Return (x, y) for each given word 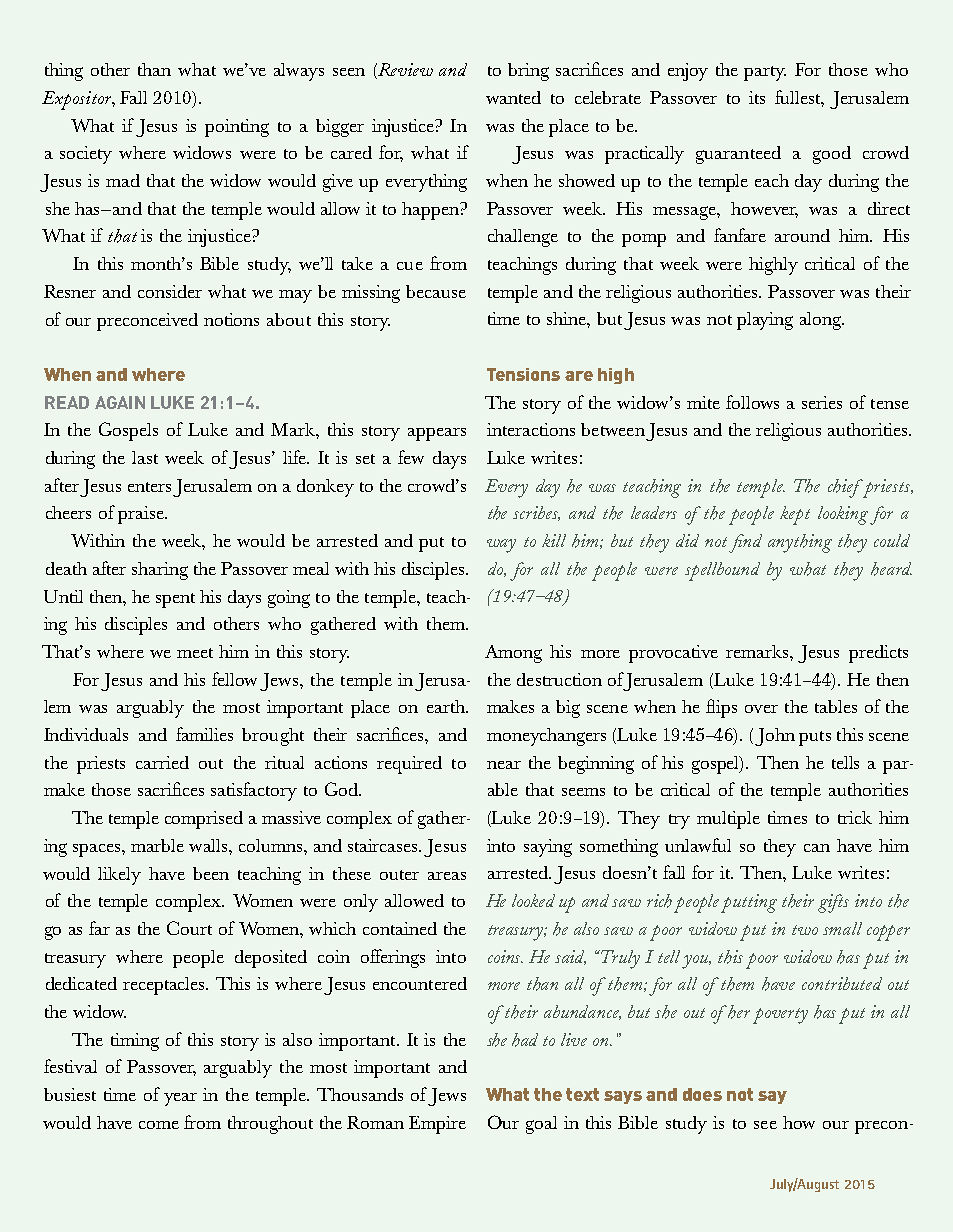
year (180, 1099)
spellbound (722, 571)
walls (209, 845)
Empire (437, 1125)
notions (231, 319)
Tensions (523, 374)
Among (513, 654)
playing (765, 321)
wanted (513, 97)
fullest (799, 98)
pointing (237, 128)
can (817, 848)
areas (447, 876)
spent (175, 600)
